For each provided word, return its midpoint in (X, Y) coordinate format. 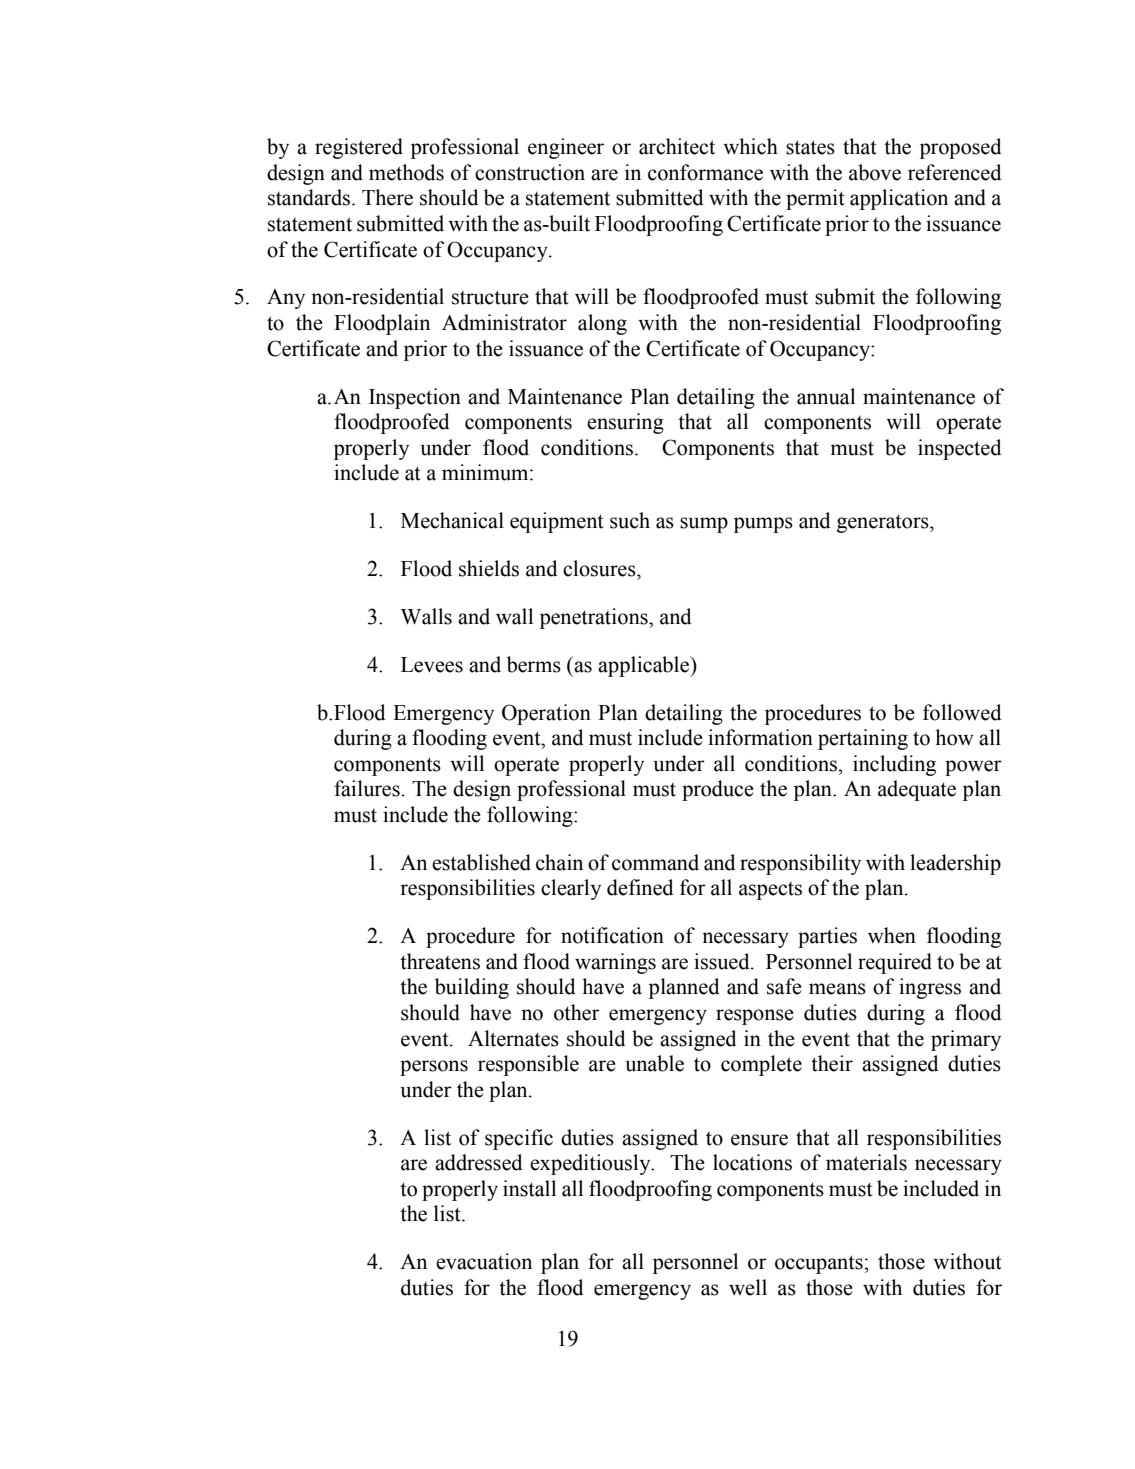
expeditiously (591, 1164)
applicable (645, 666)
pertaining (863, 739)
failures (367, 788)
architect (677, 146)
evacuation (484, 1261)
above (875, 172)
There (387, 197)
